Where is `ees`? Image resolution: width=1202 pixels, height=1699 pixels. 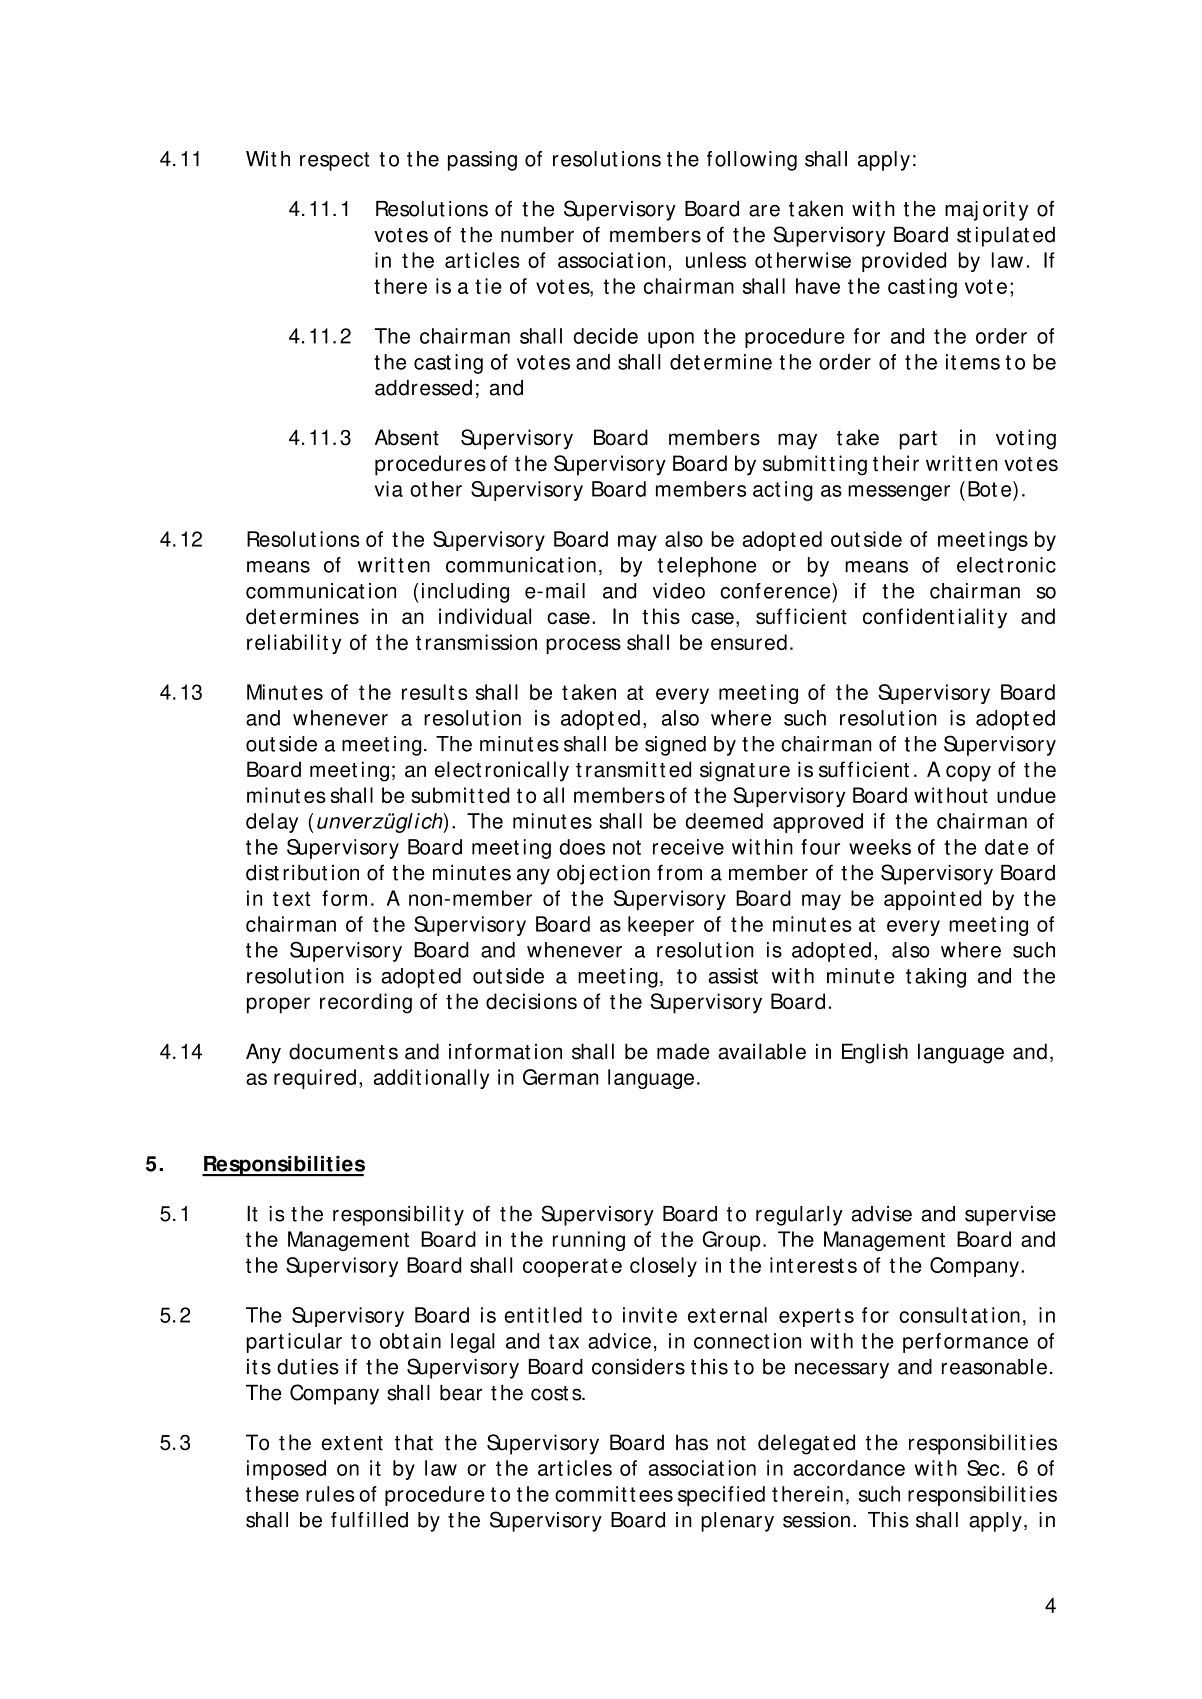 ees is located at coordinates (656, 1496).
